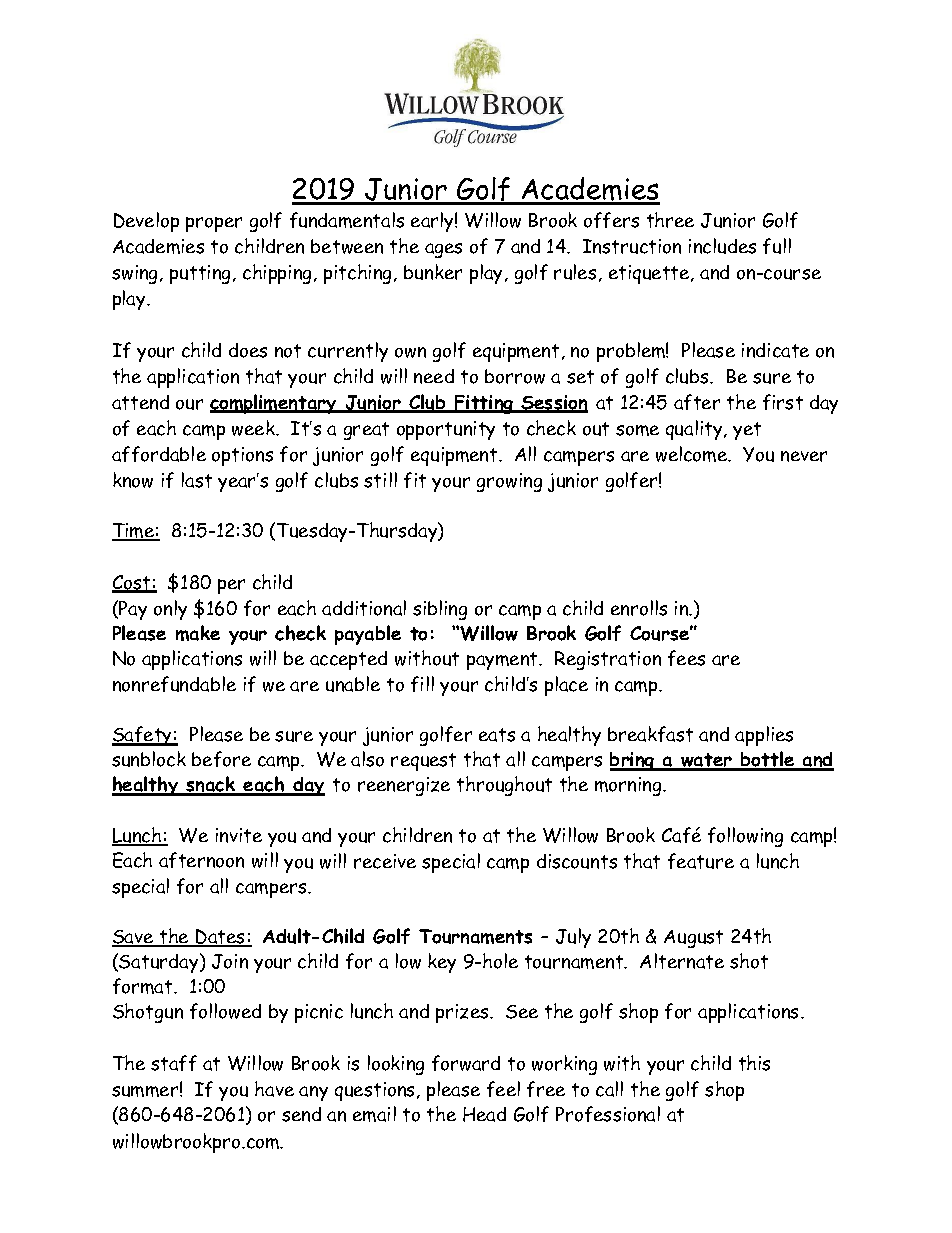 This screenshot has width=952, height=1233. Describe the element at coordinates (722, 246) in the screenshot. I see `includes` at that location.
